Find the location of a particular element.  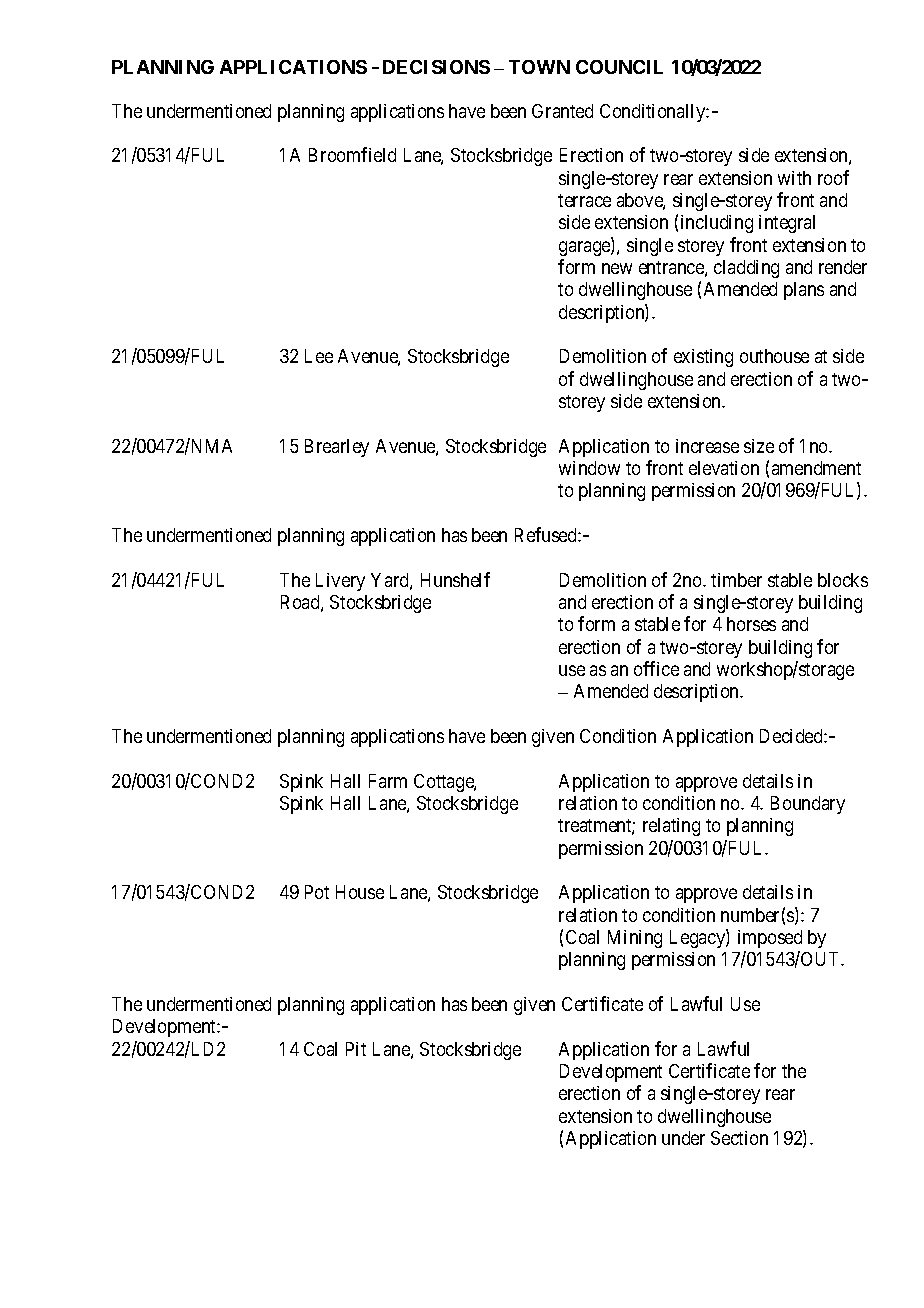

Broomfield is located at coordinates (352, 154).
